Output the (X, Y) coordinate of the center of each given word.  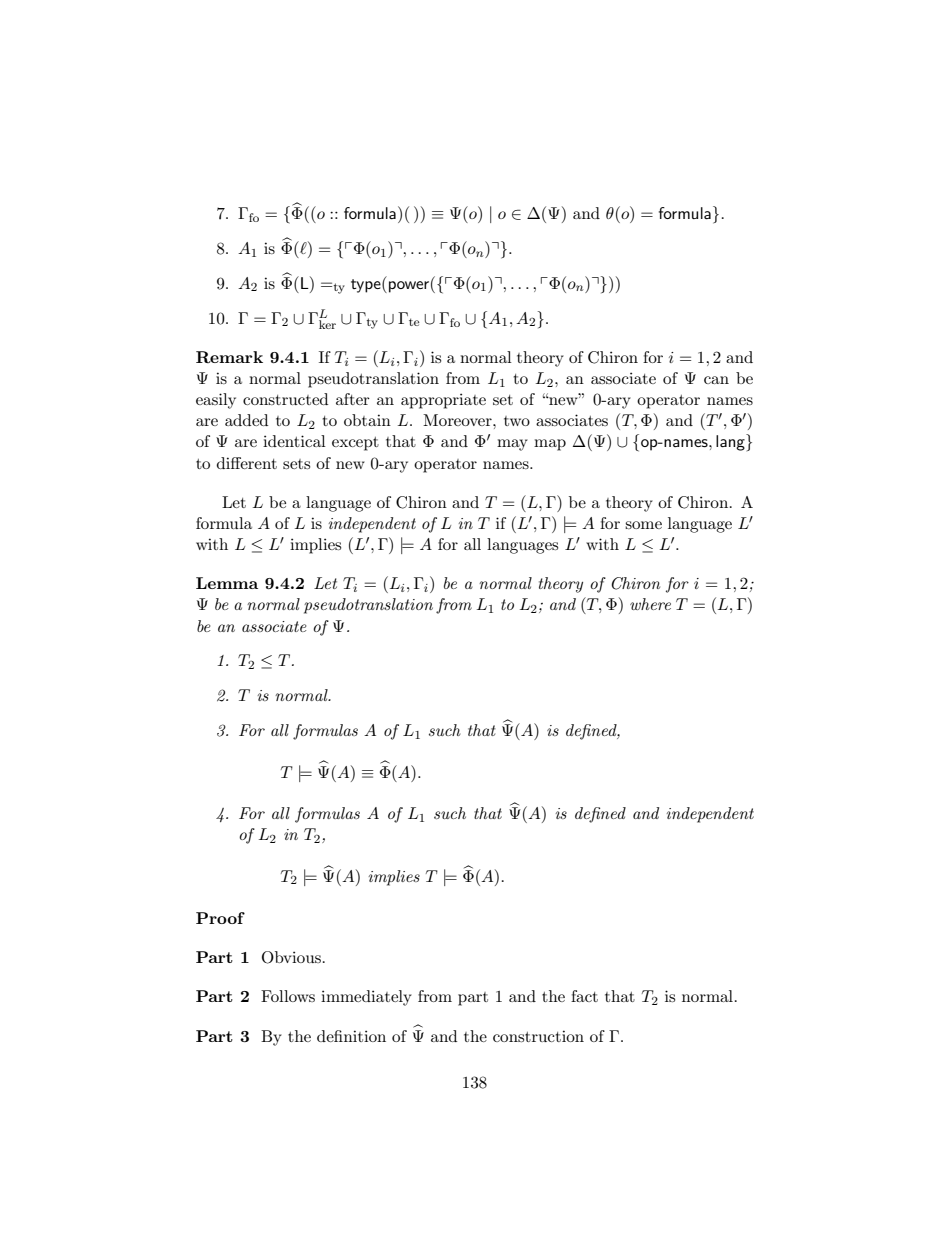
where (650, 604)
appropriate (443, 401)
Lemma (227, 583)
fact (584, 996)
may (512, 445)
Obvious (291, 957)
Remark (229, 357)
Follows (288, 996)
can (716, 380)
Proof (220, 918)
